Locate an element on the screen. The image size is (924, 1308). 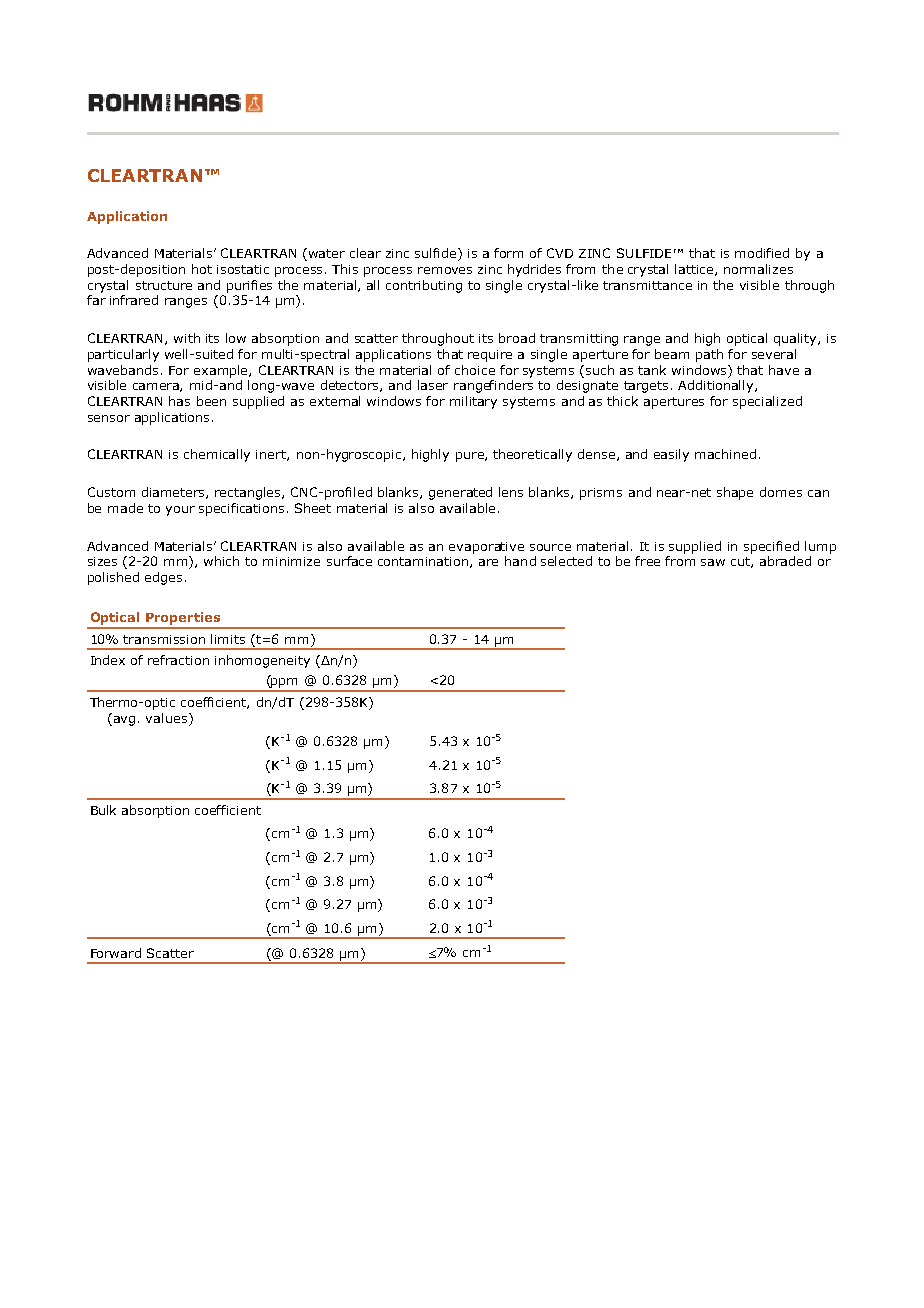
contamination is located at coordinates (424, 562).
